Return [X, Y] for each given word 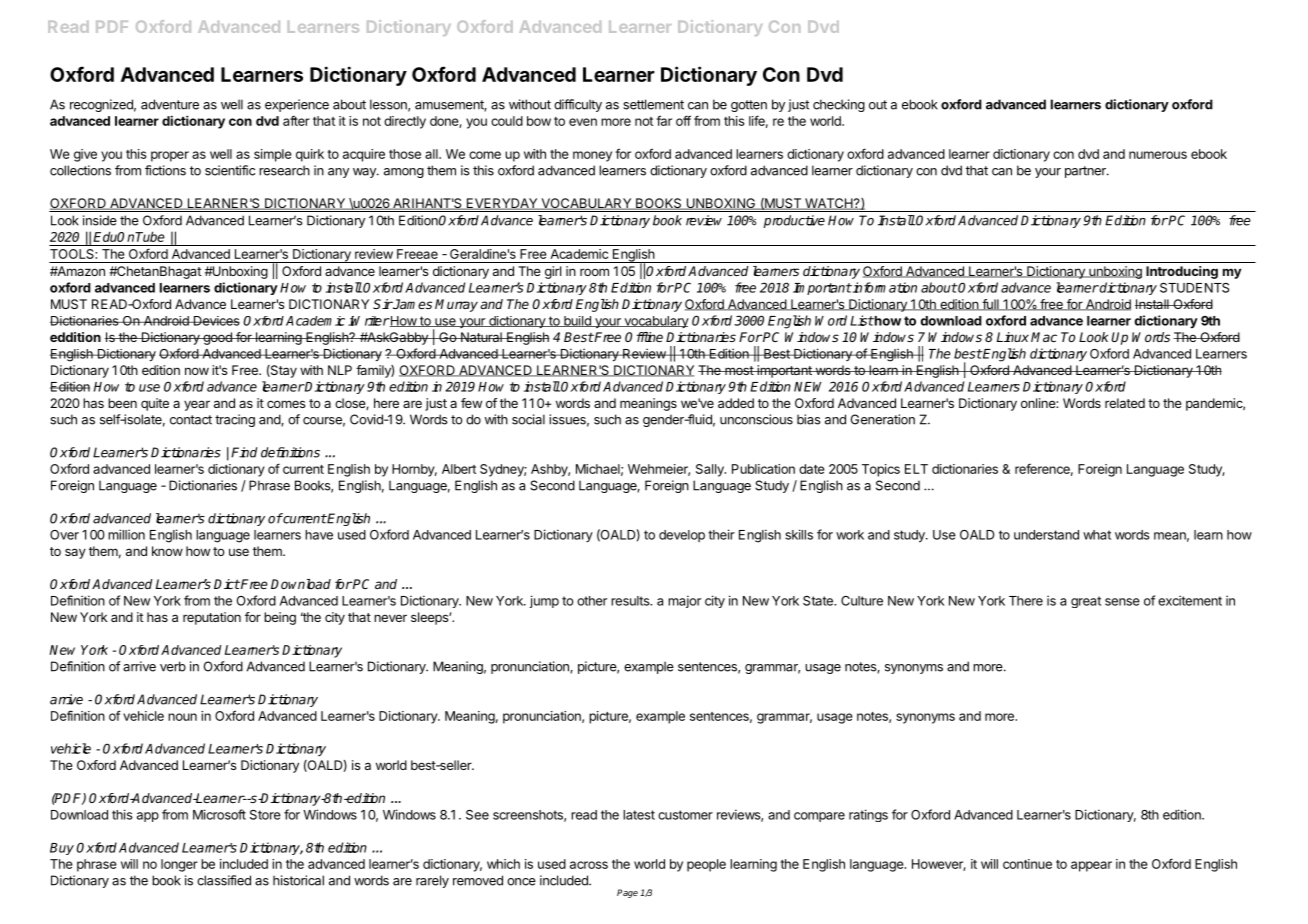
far [664, 120]
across [589, 865]
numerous [1158, 155]
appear [1091, 866]
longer [179, 865]
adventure [170, 104]
